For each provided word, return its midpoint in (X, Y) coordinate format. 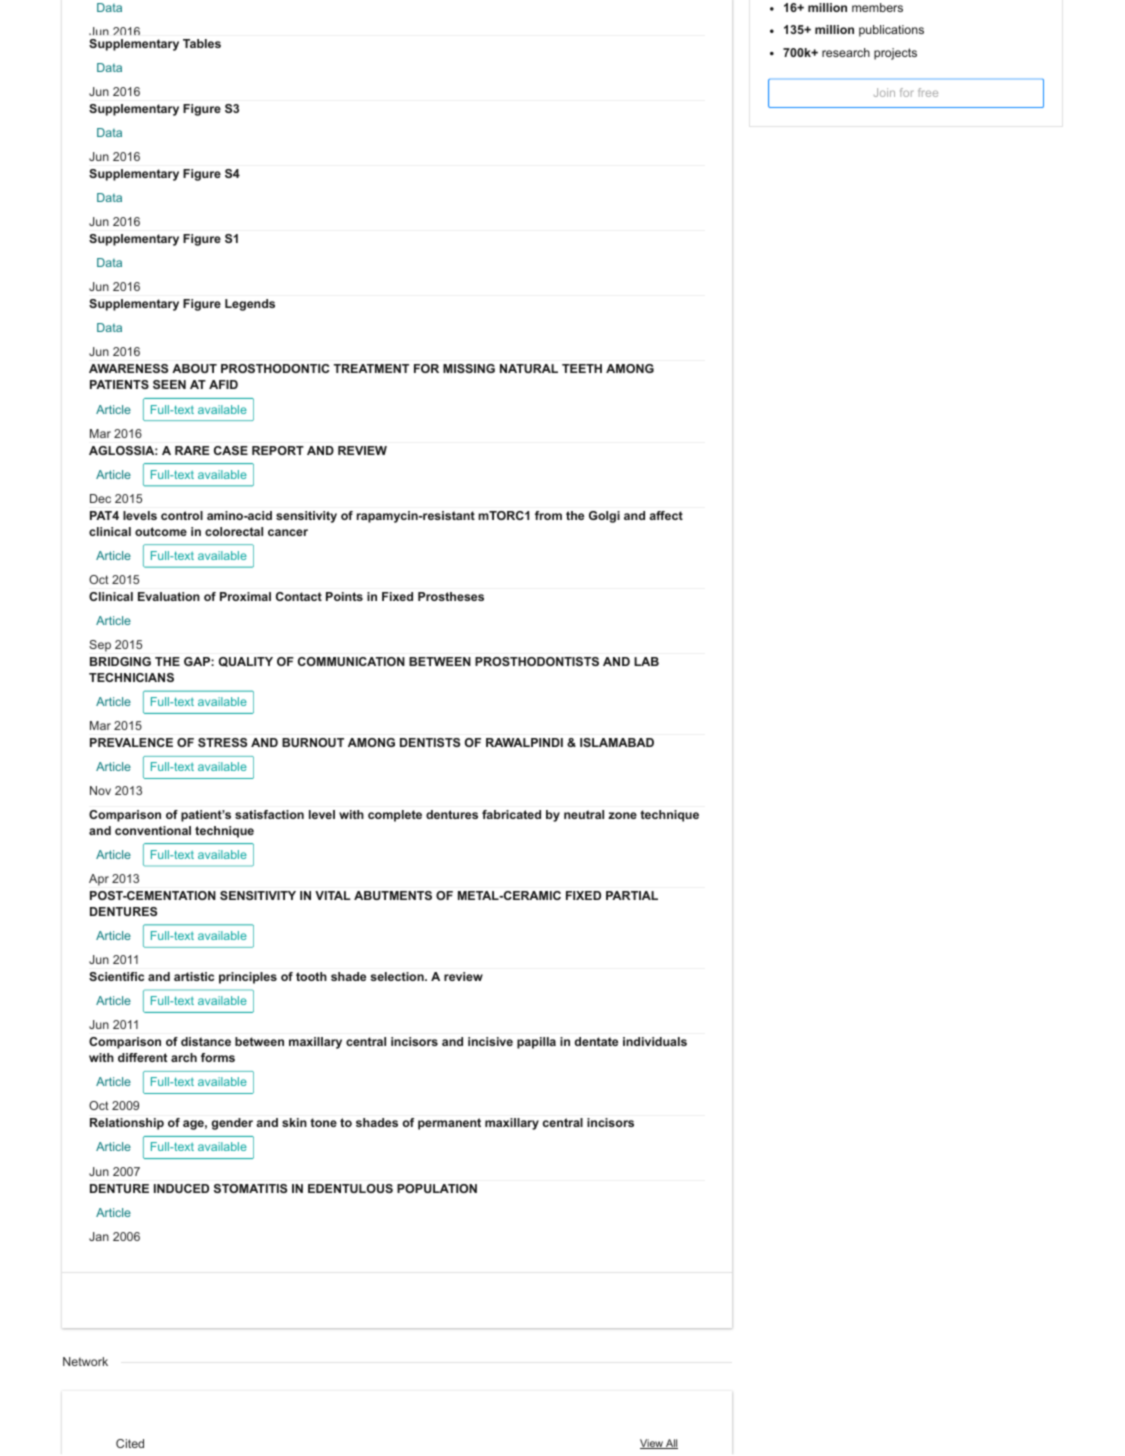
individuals (655, 1041)
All (671, 1444)
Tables (202, 43)
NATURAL (529, 368)
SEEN (169, 384)
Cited (130, 1443)
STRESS (222, 742)
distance (206, 1041)
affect (666, 515)
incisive (490, 1041)
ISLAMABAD (617, 742)
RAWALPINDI (524, 742)
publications (891, 31)
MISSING (469, 368)
